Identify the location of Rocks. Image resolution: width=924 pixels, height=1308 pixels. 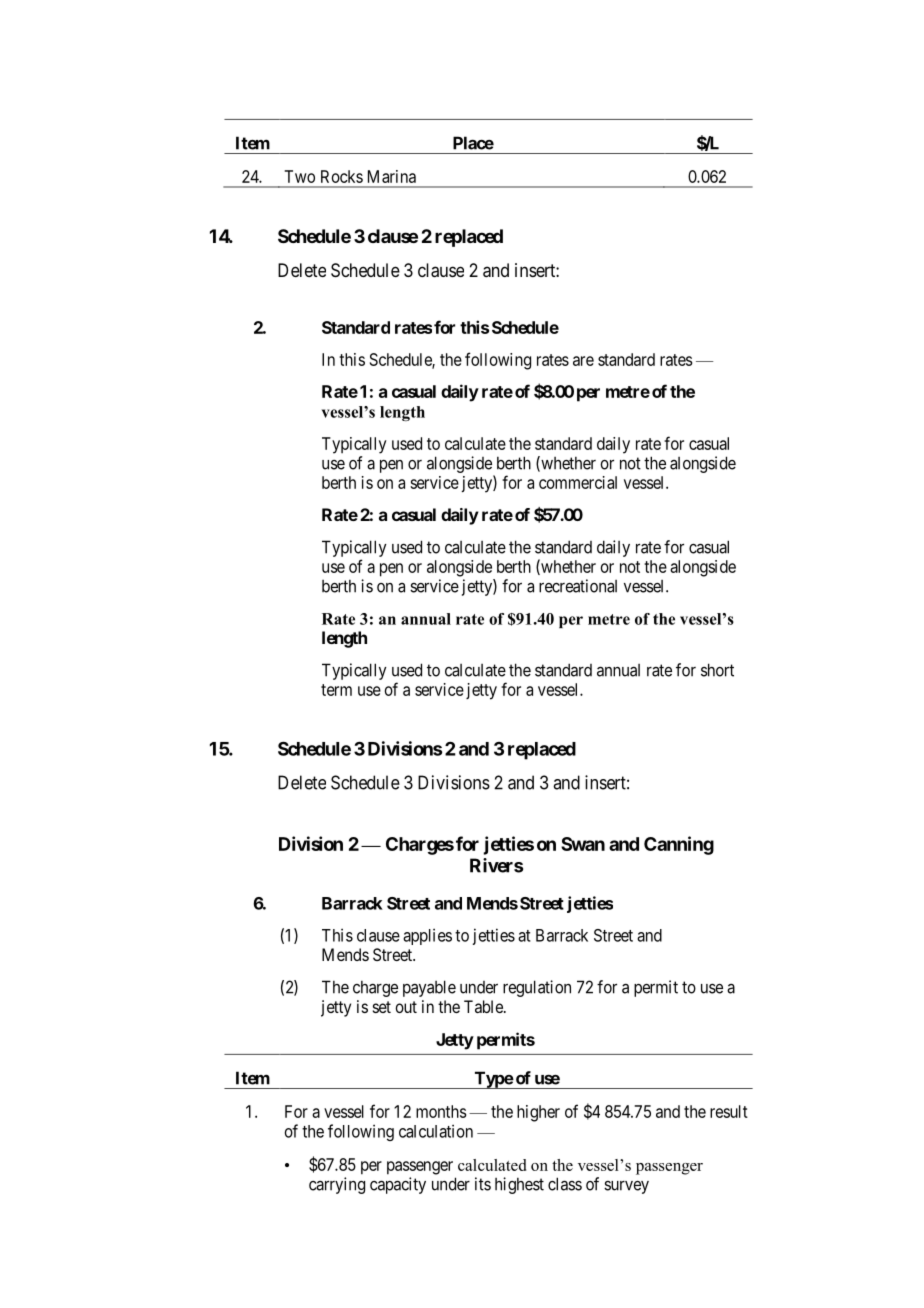
(342, 176).
